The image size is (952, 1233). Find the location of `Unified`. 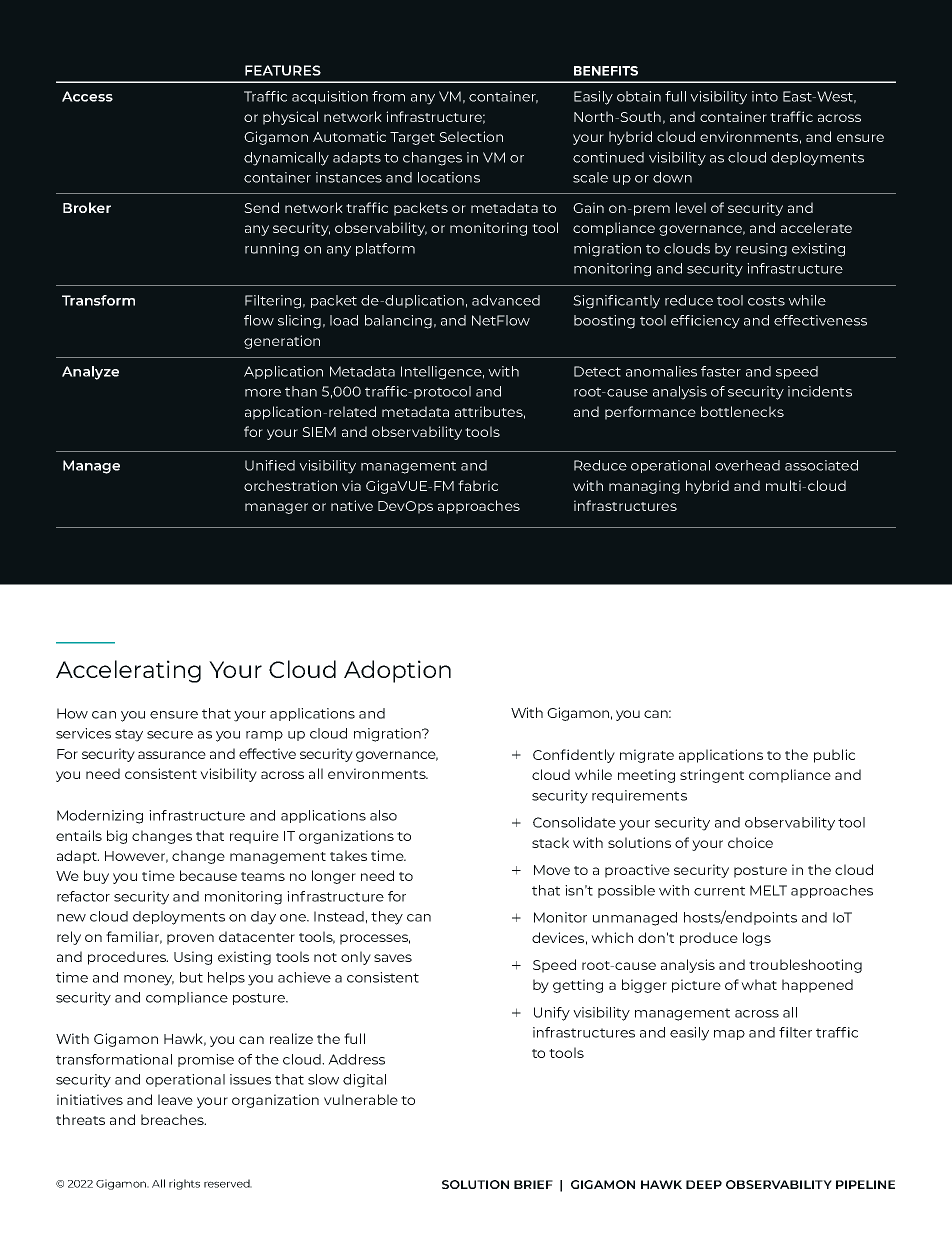

Unified is located at coordinates (270, 465).
